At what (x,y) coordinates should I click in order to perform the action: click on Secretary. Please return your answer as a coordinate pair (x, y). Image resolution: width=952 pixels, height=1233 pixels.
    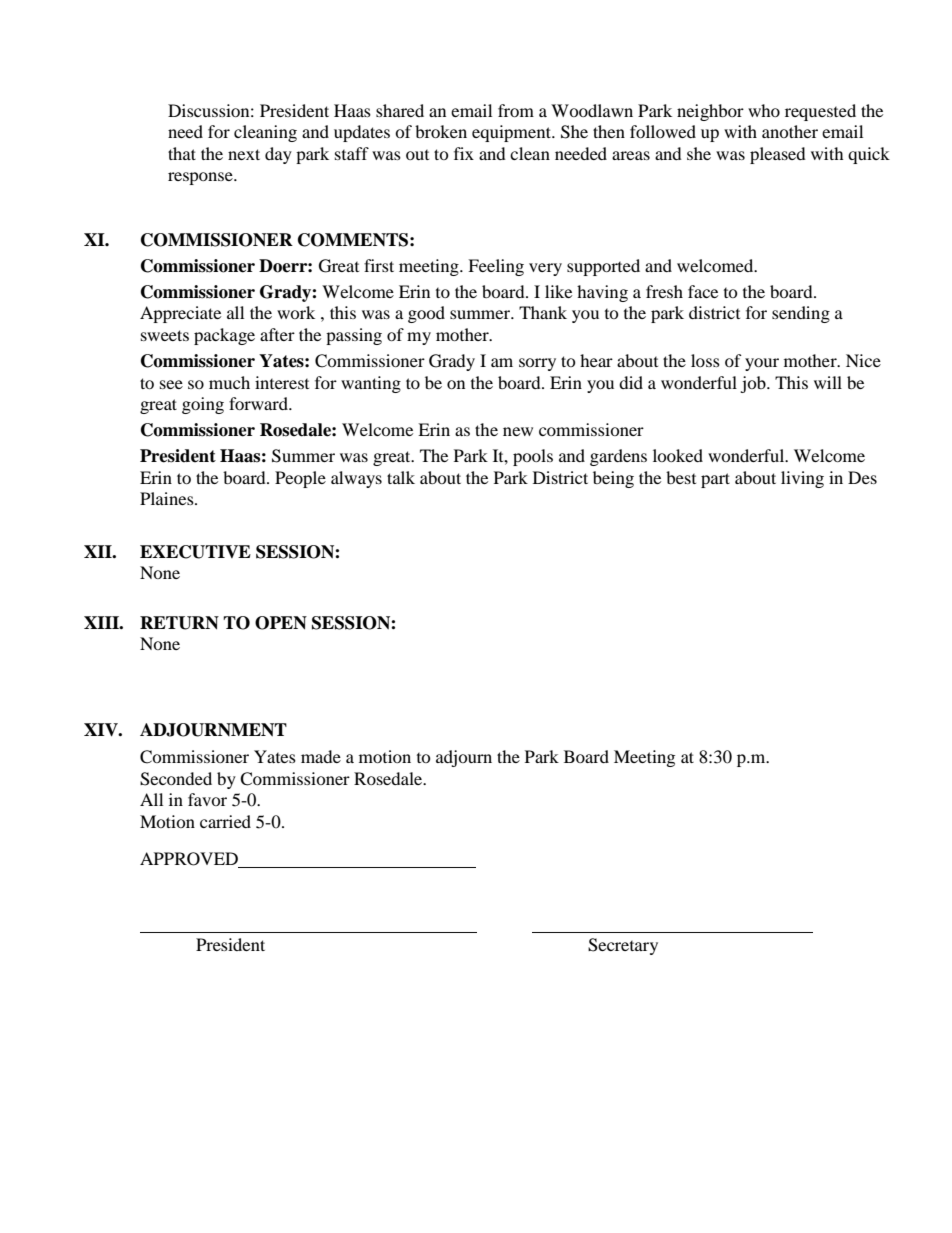
    Looking at the image, I should click on (623, 946).
